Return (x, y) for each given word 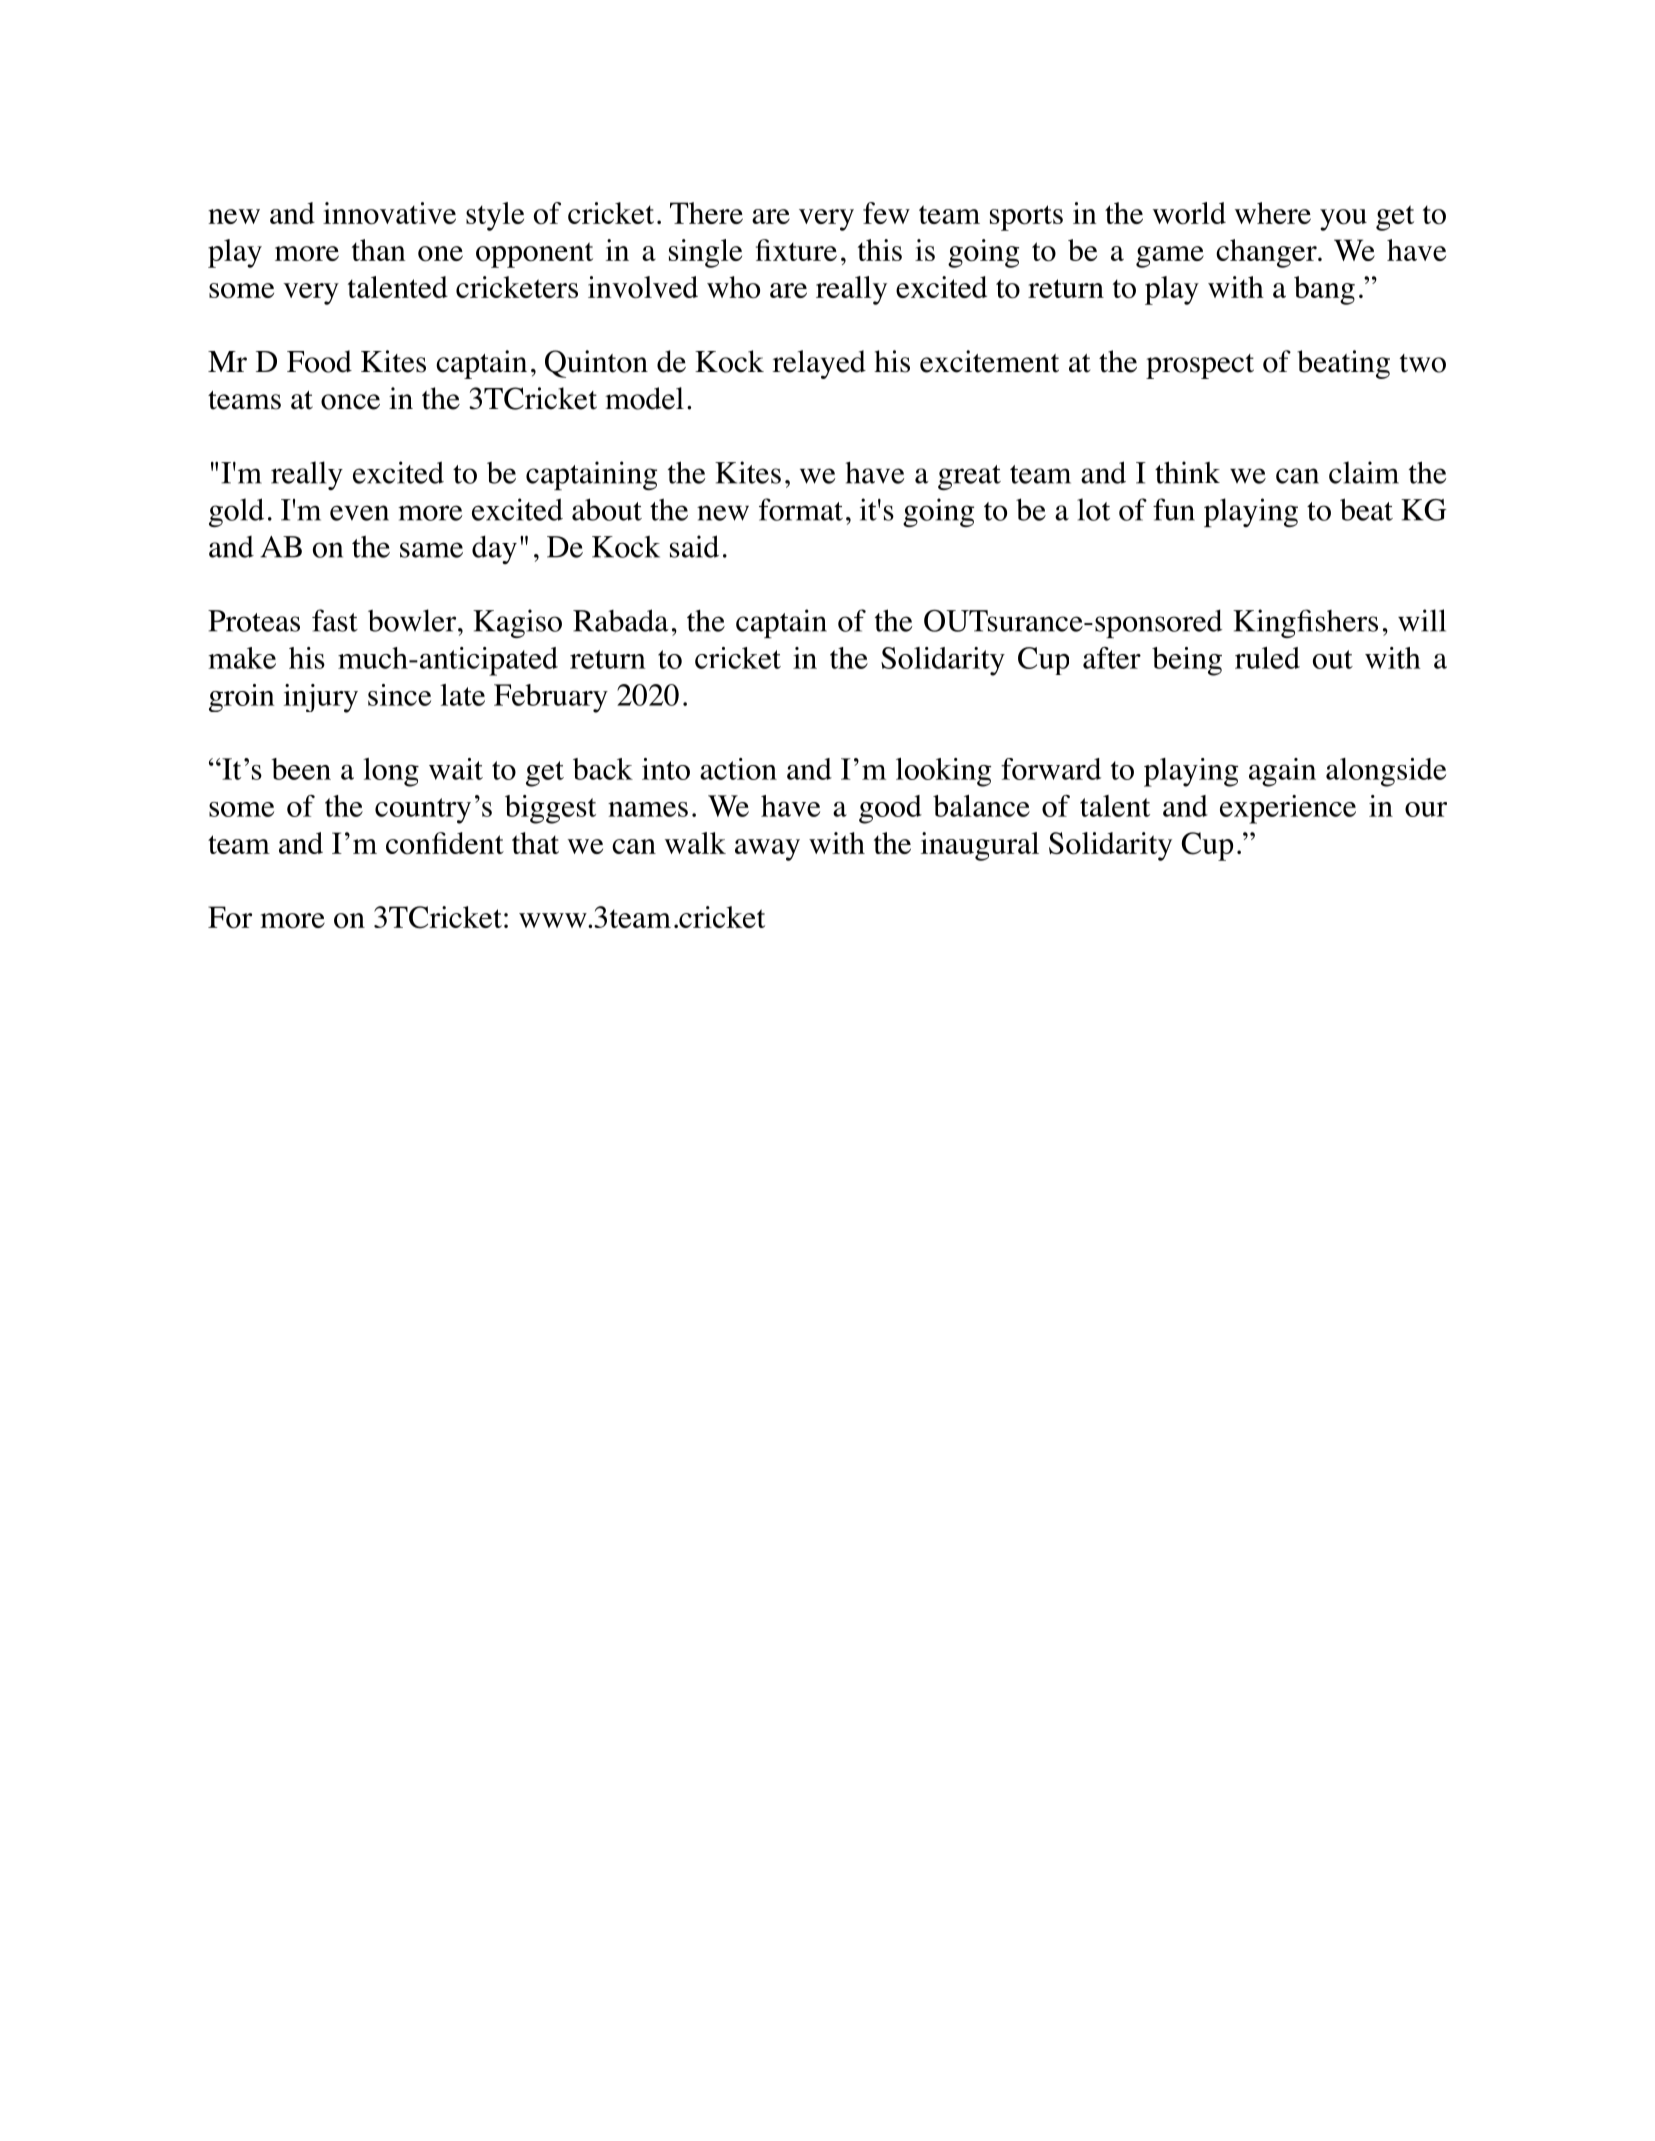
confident (445, 843)
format (801, 509)
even (359, 513)
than (379, 250)
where (1273, 213)
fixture (796, 250)
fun (1174, 509)
